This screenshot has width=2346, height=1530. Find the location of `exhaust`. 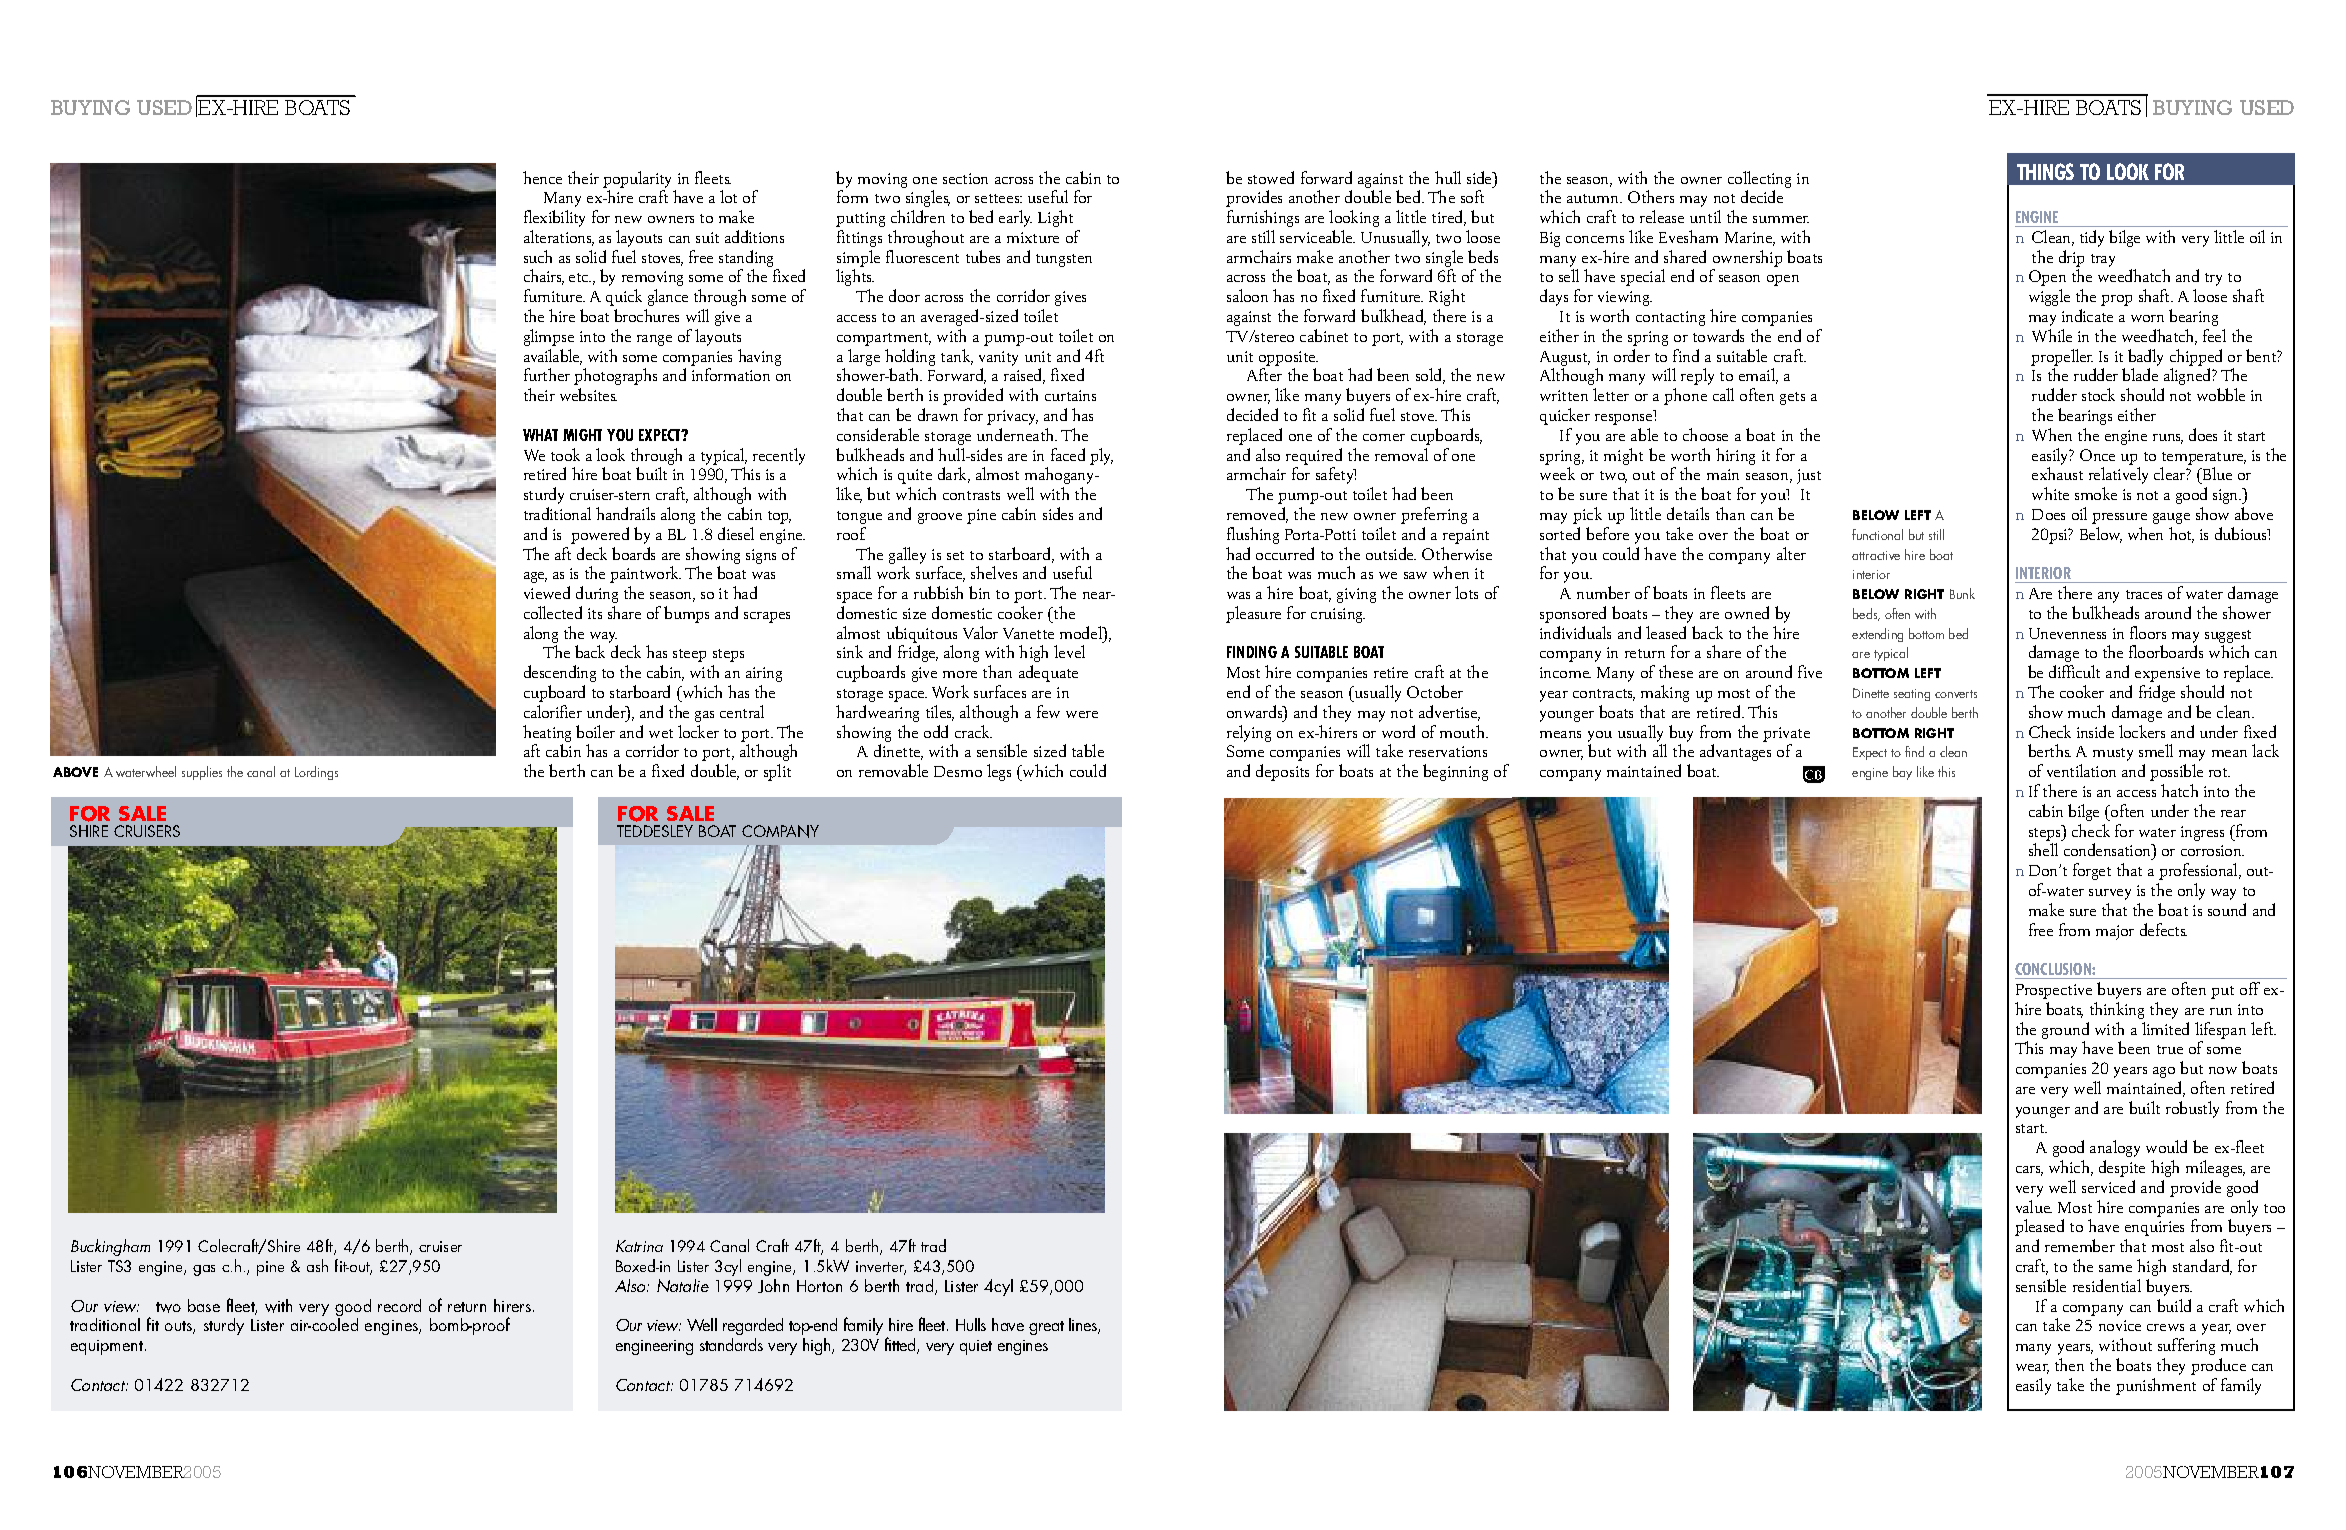

exhaust is located at coordinates (2057, 473).
